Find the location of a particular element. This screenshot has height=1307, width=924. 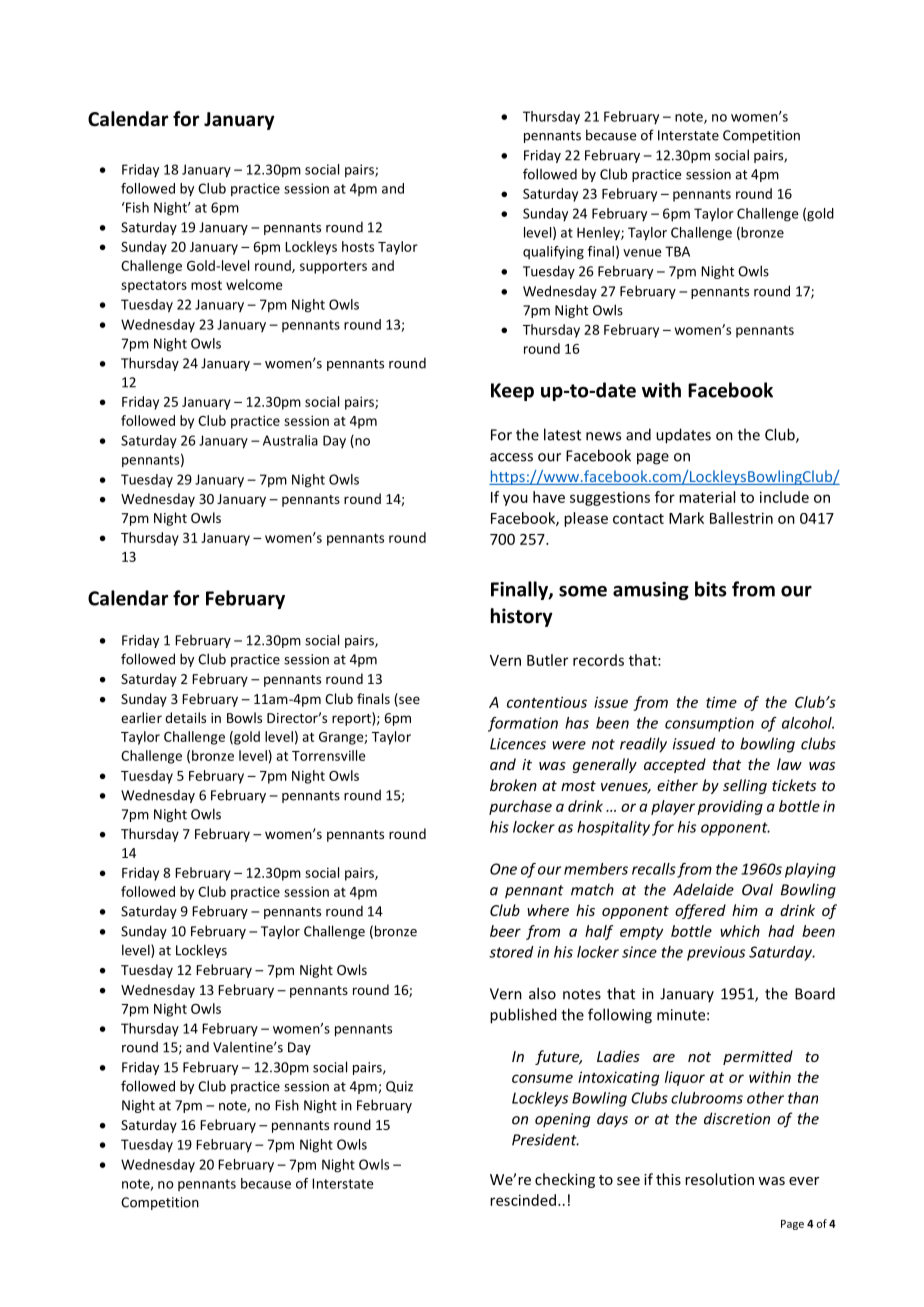

rescinded is located at coordinates (523, 1200).
